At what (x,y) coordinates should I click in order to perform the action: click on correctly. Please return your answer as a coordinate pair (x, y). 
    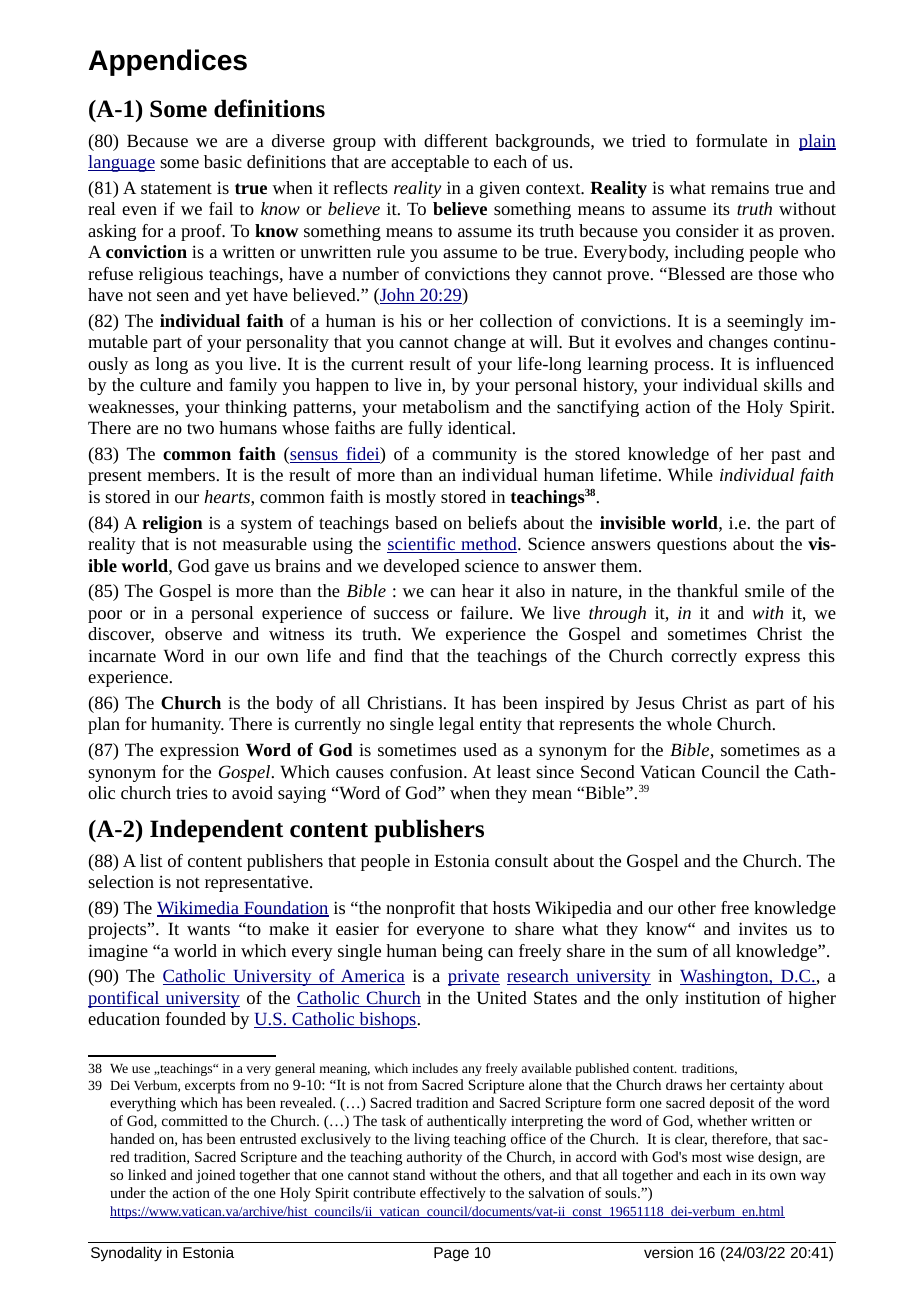
    Looking at the image, I should click on (704, 657).
